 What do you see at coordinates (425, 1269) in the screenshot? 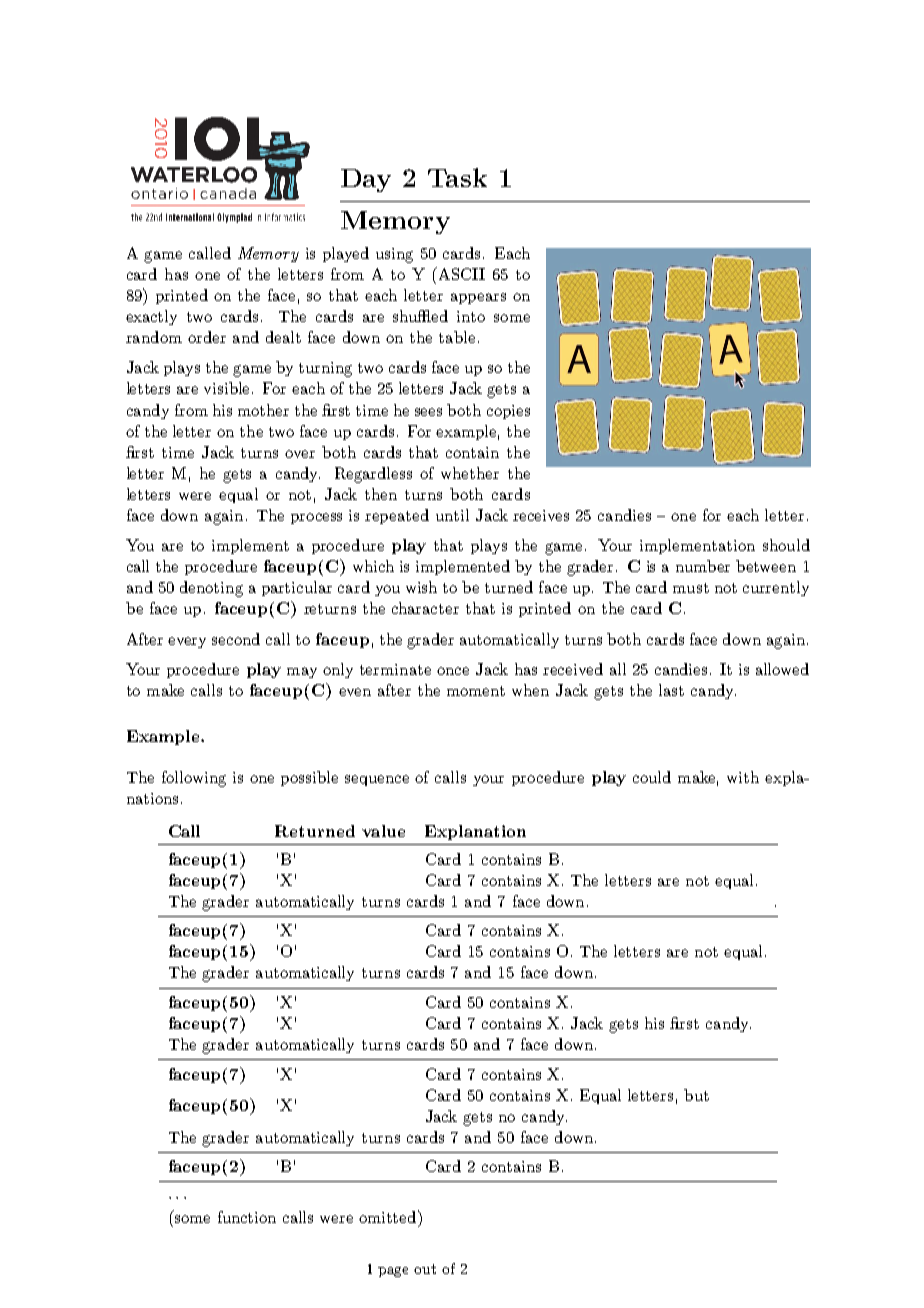
I see `out` at bounding box center [425, 1269].
